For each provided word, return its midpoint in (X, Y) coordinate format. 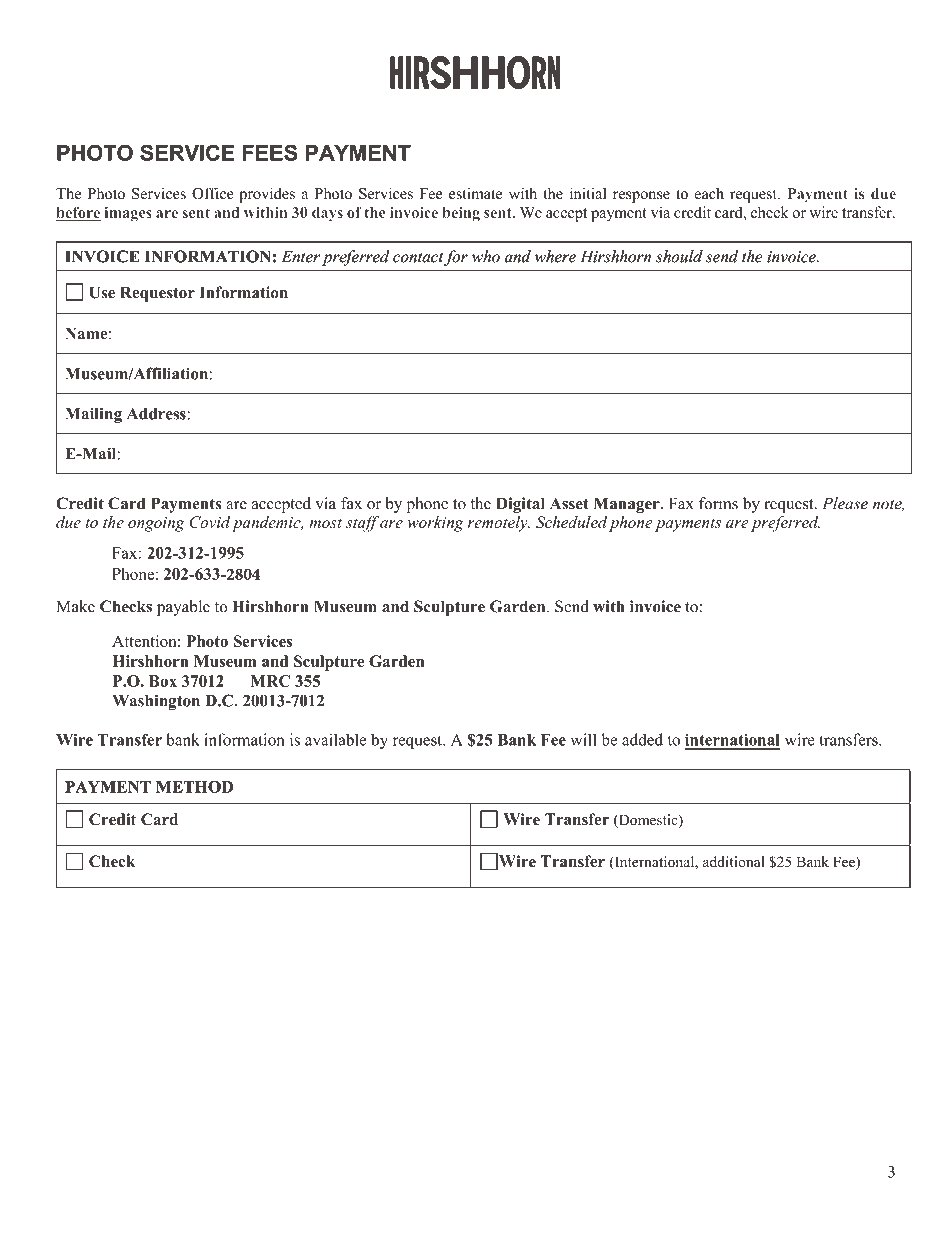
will (583, 739)
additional (733, 861)
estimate (475, 193)
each (709, 193)
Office (213, 193)
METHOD (194, 787)
